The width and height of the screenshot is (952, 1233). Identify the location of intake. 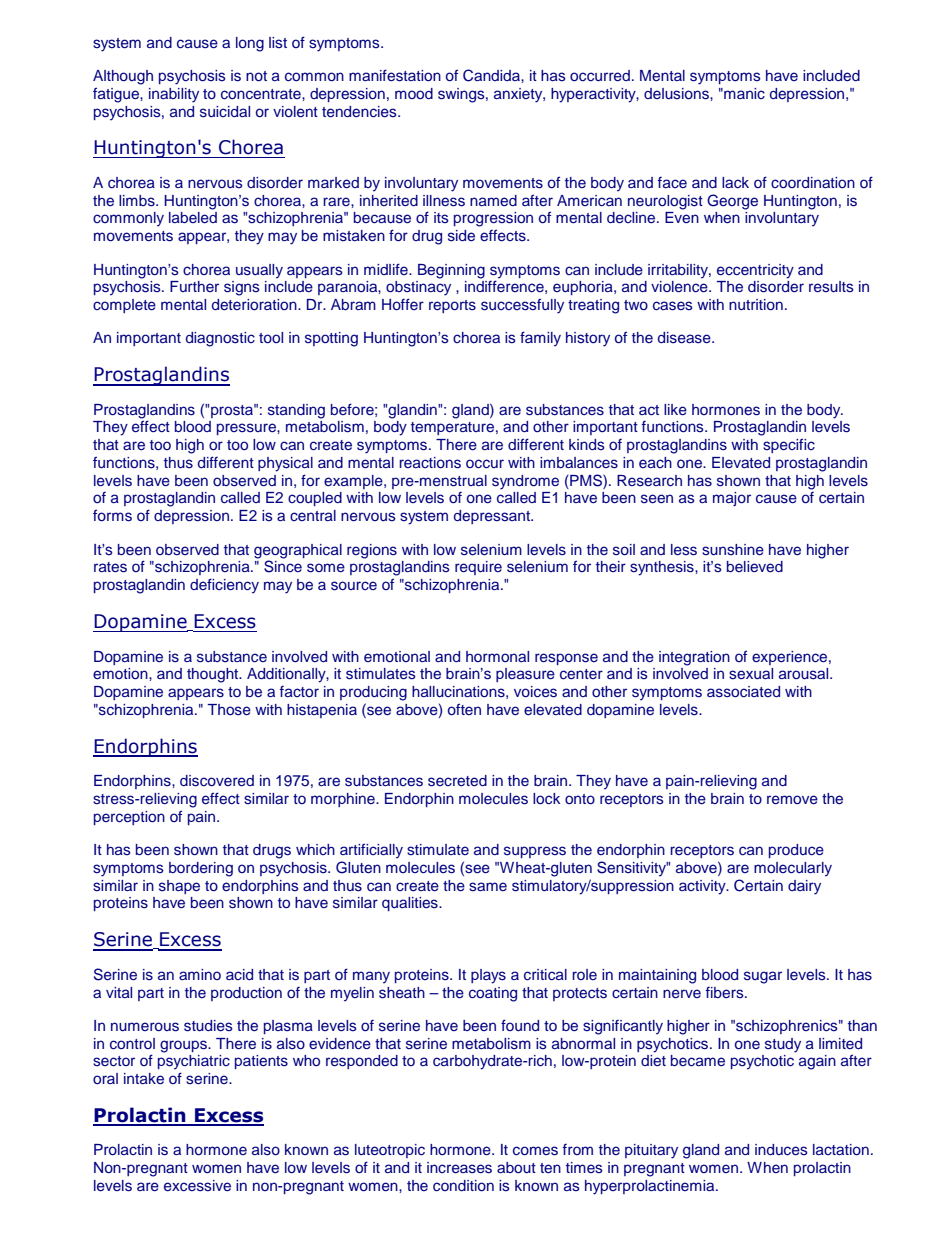
(144, 1078).
